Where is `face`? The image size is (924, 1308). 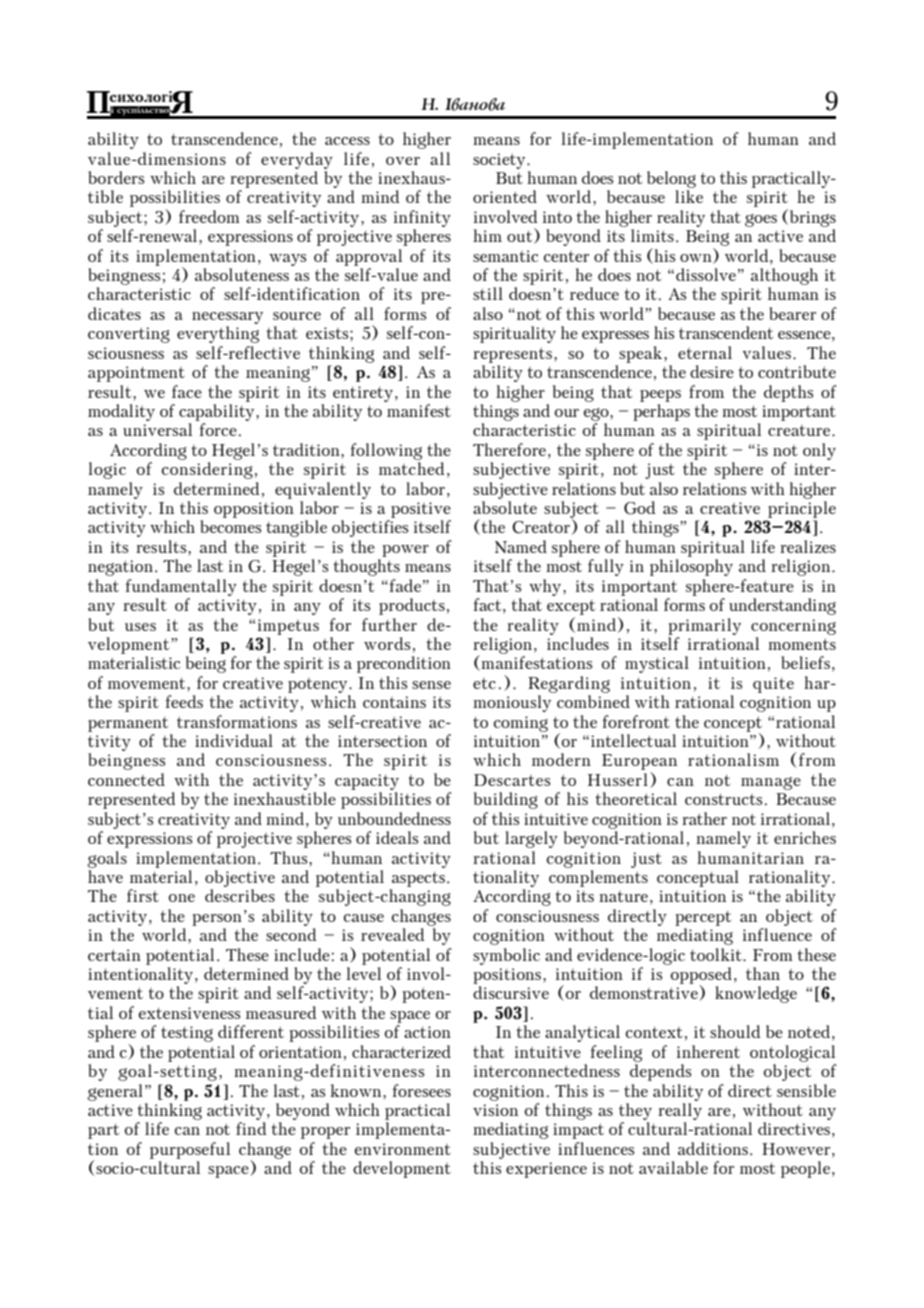
face is located at coordinates (187, 391).
